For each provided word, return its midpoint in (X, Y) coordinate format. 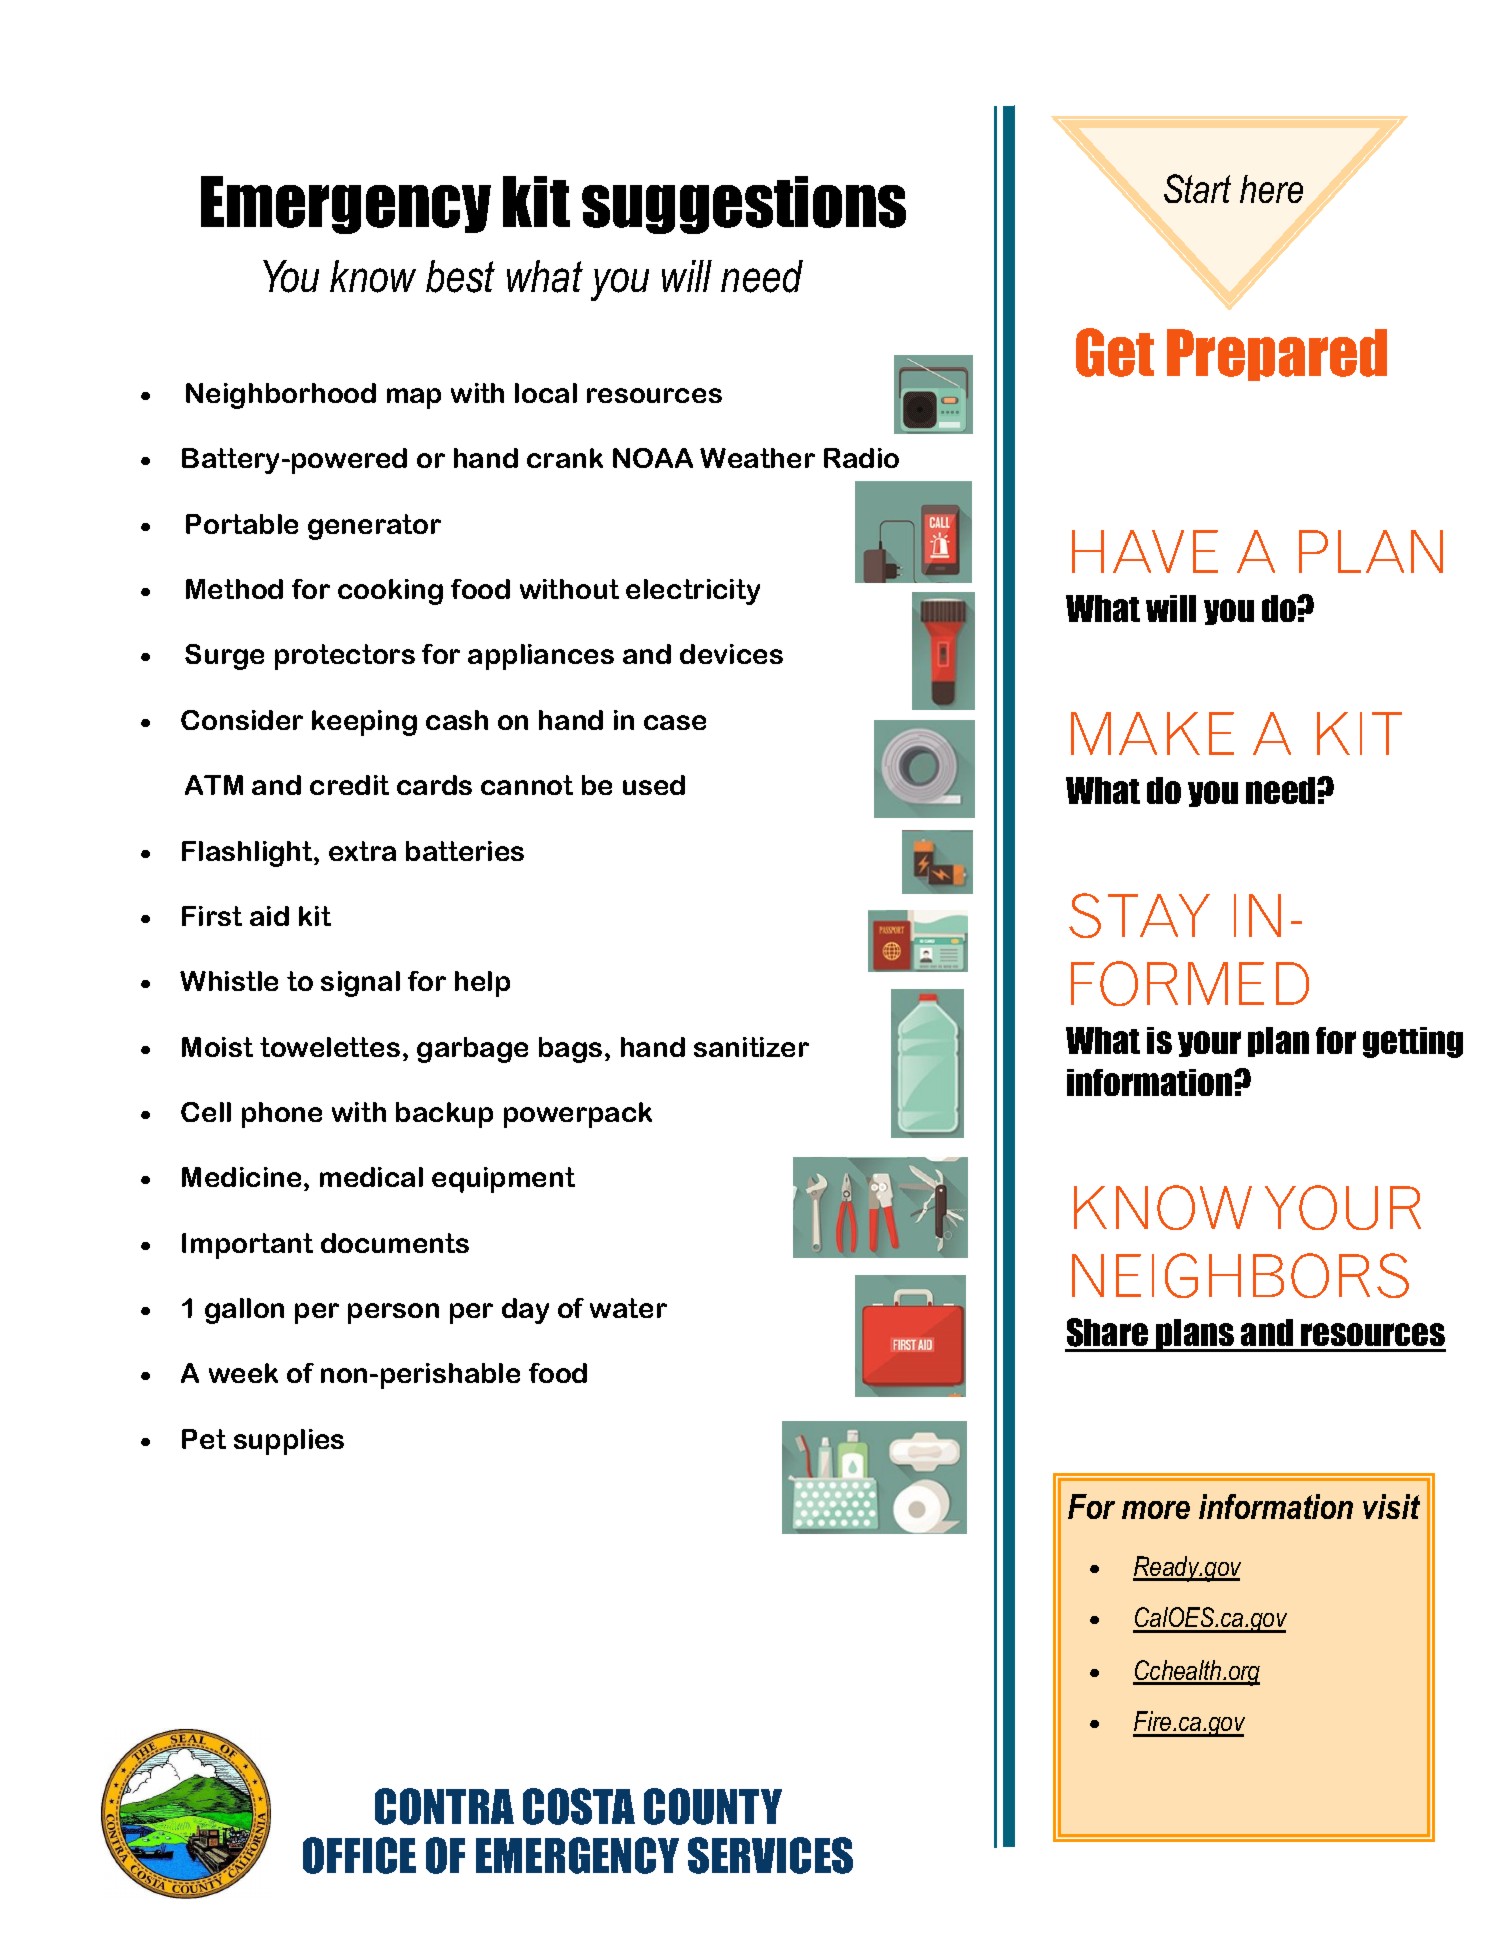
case (675, 722)
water (628, 1308)
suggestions (744, 205)
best (460, 276)
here (1271, 189)
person (393, 1313)
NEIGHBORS (1240, 1275)
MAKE (1152, 733)
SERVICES (770, 1855)
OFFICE (359, 1855)
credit (349, 785)
